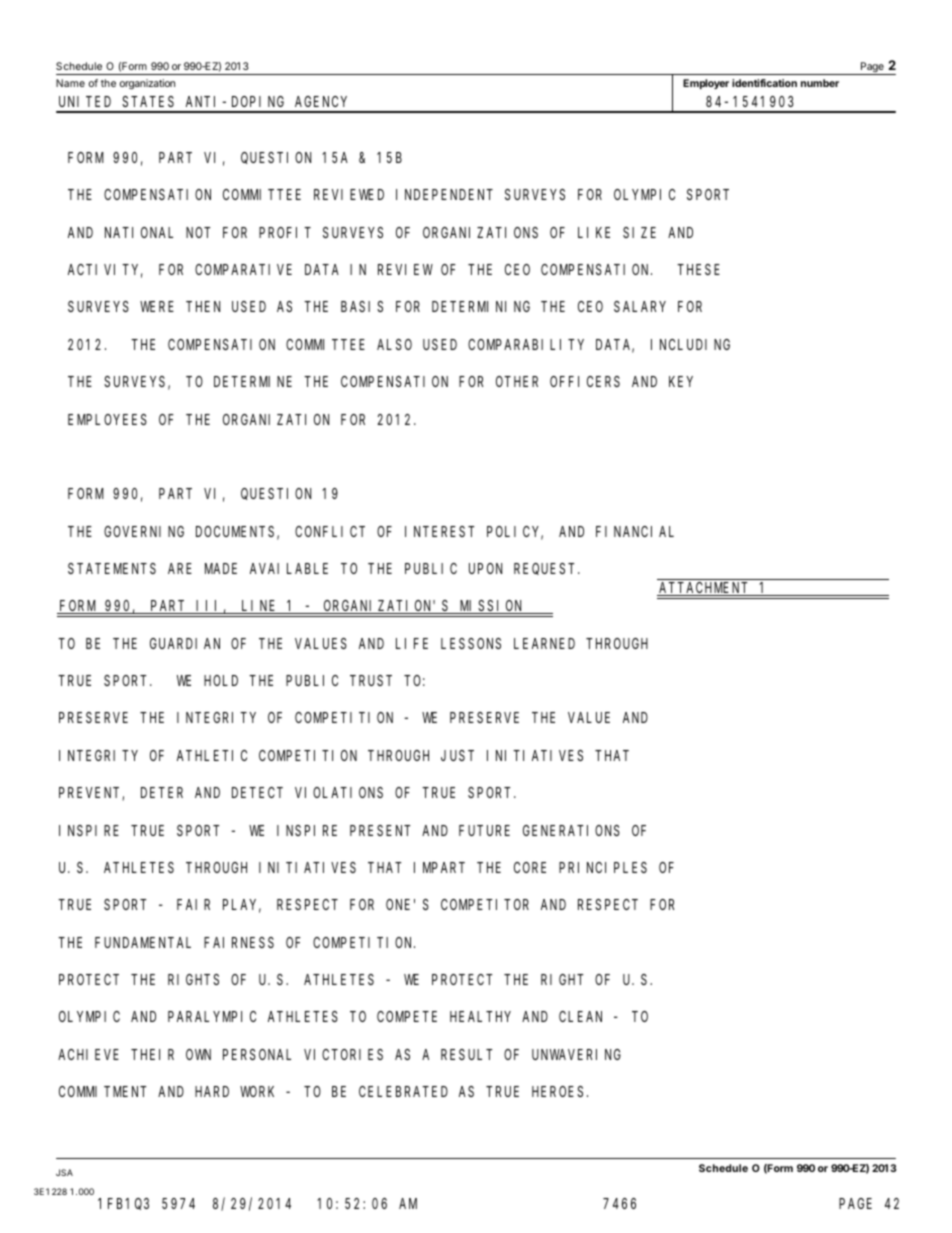 The width and height of the image is (952, 1233). Describe the element at coordinates (103, 1091) in the image. I see `COMMITMENT` at that location.
